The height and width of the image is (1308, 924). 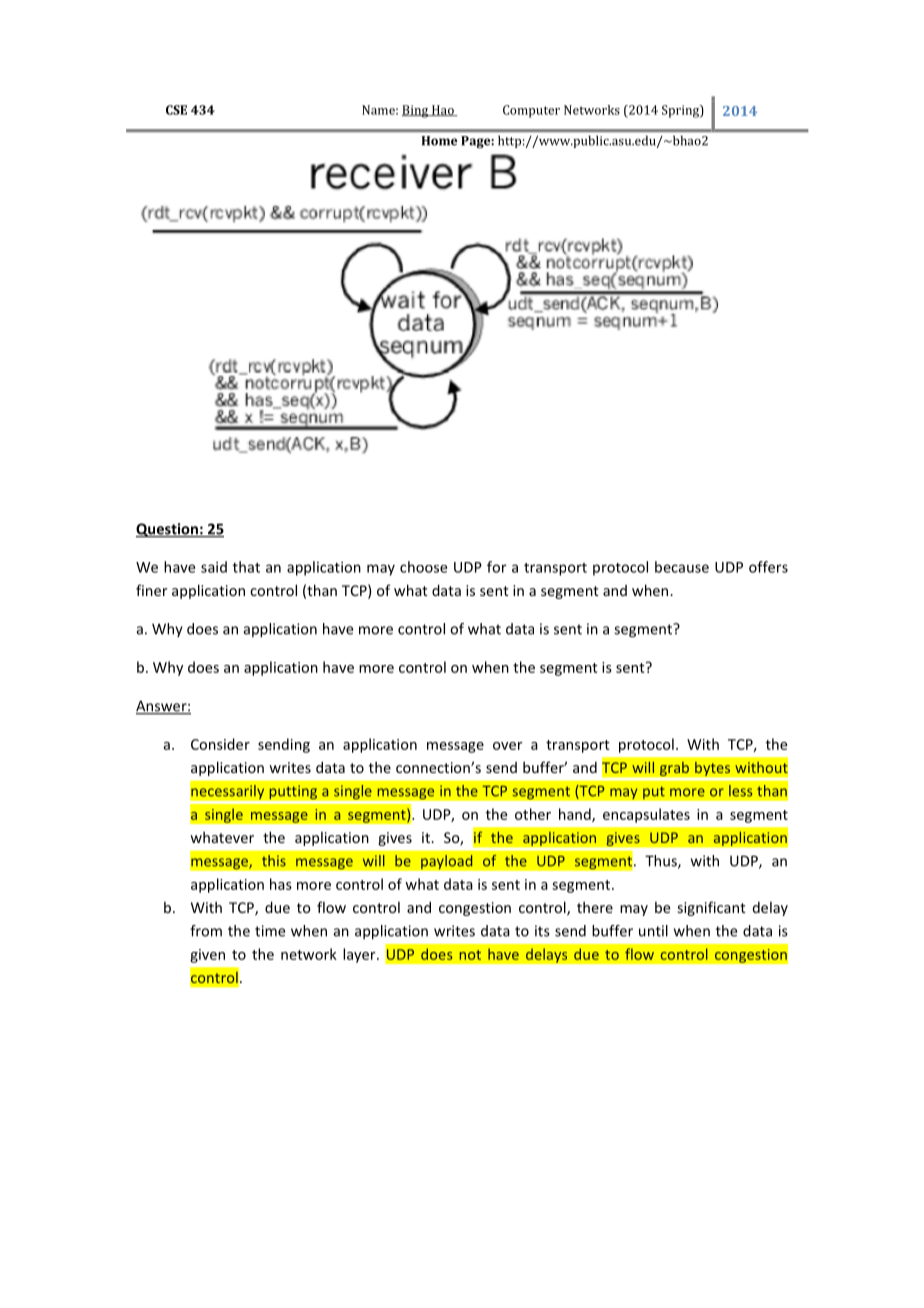 What do you see at coordinates (533, 814) in the image?
I see `other` at bounding box center [533, 814].
